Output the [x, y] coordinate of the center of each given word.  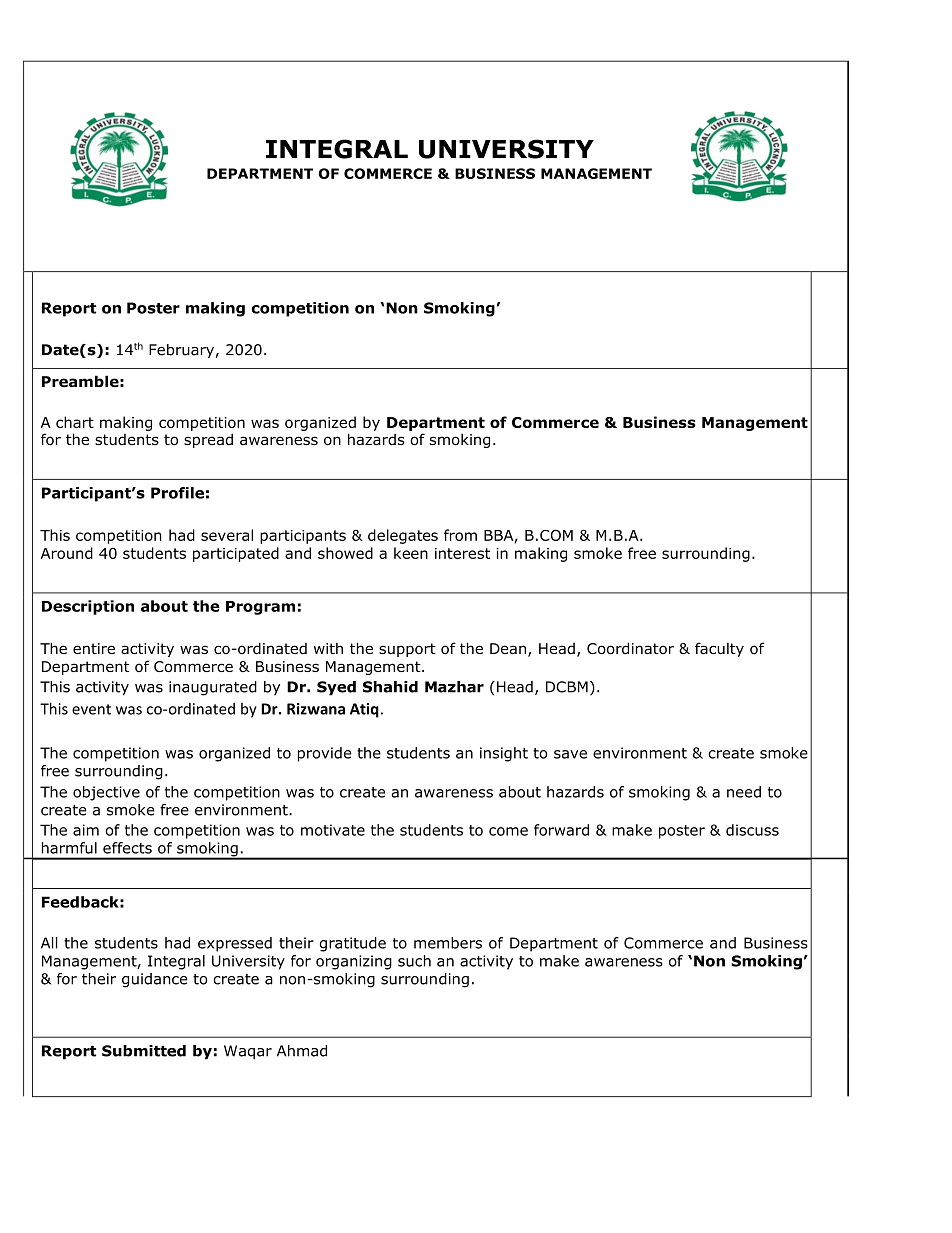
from [460, 535]
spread [208, 440]
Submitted [144, 1051]
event [91, 709]
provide [325, 754]
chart [75, 422]
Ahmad [302, 1051]
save [570, 754]
